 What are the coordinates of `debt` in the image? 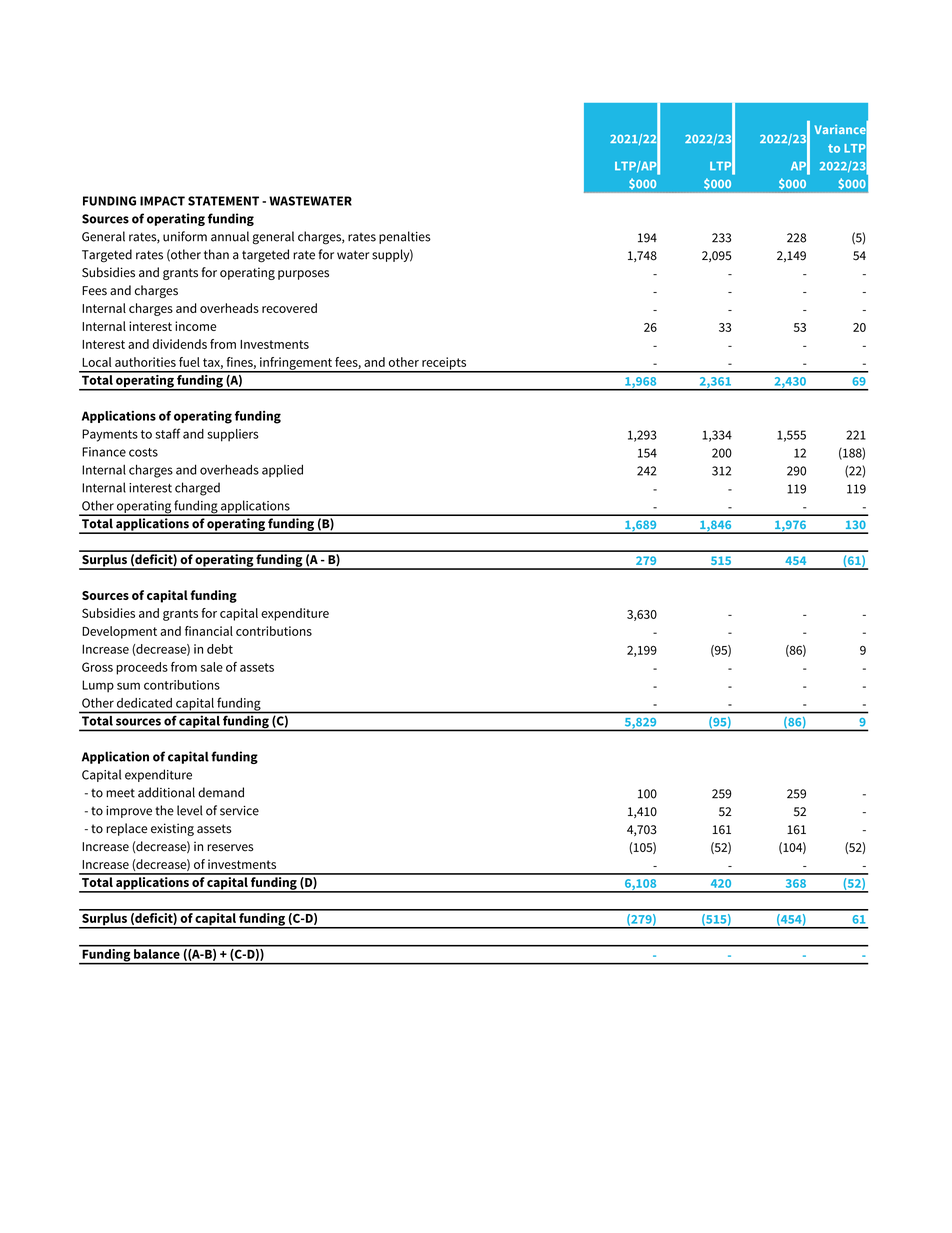 It's located at (220, 649).
